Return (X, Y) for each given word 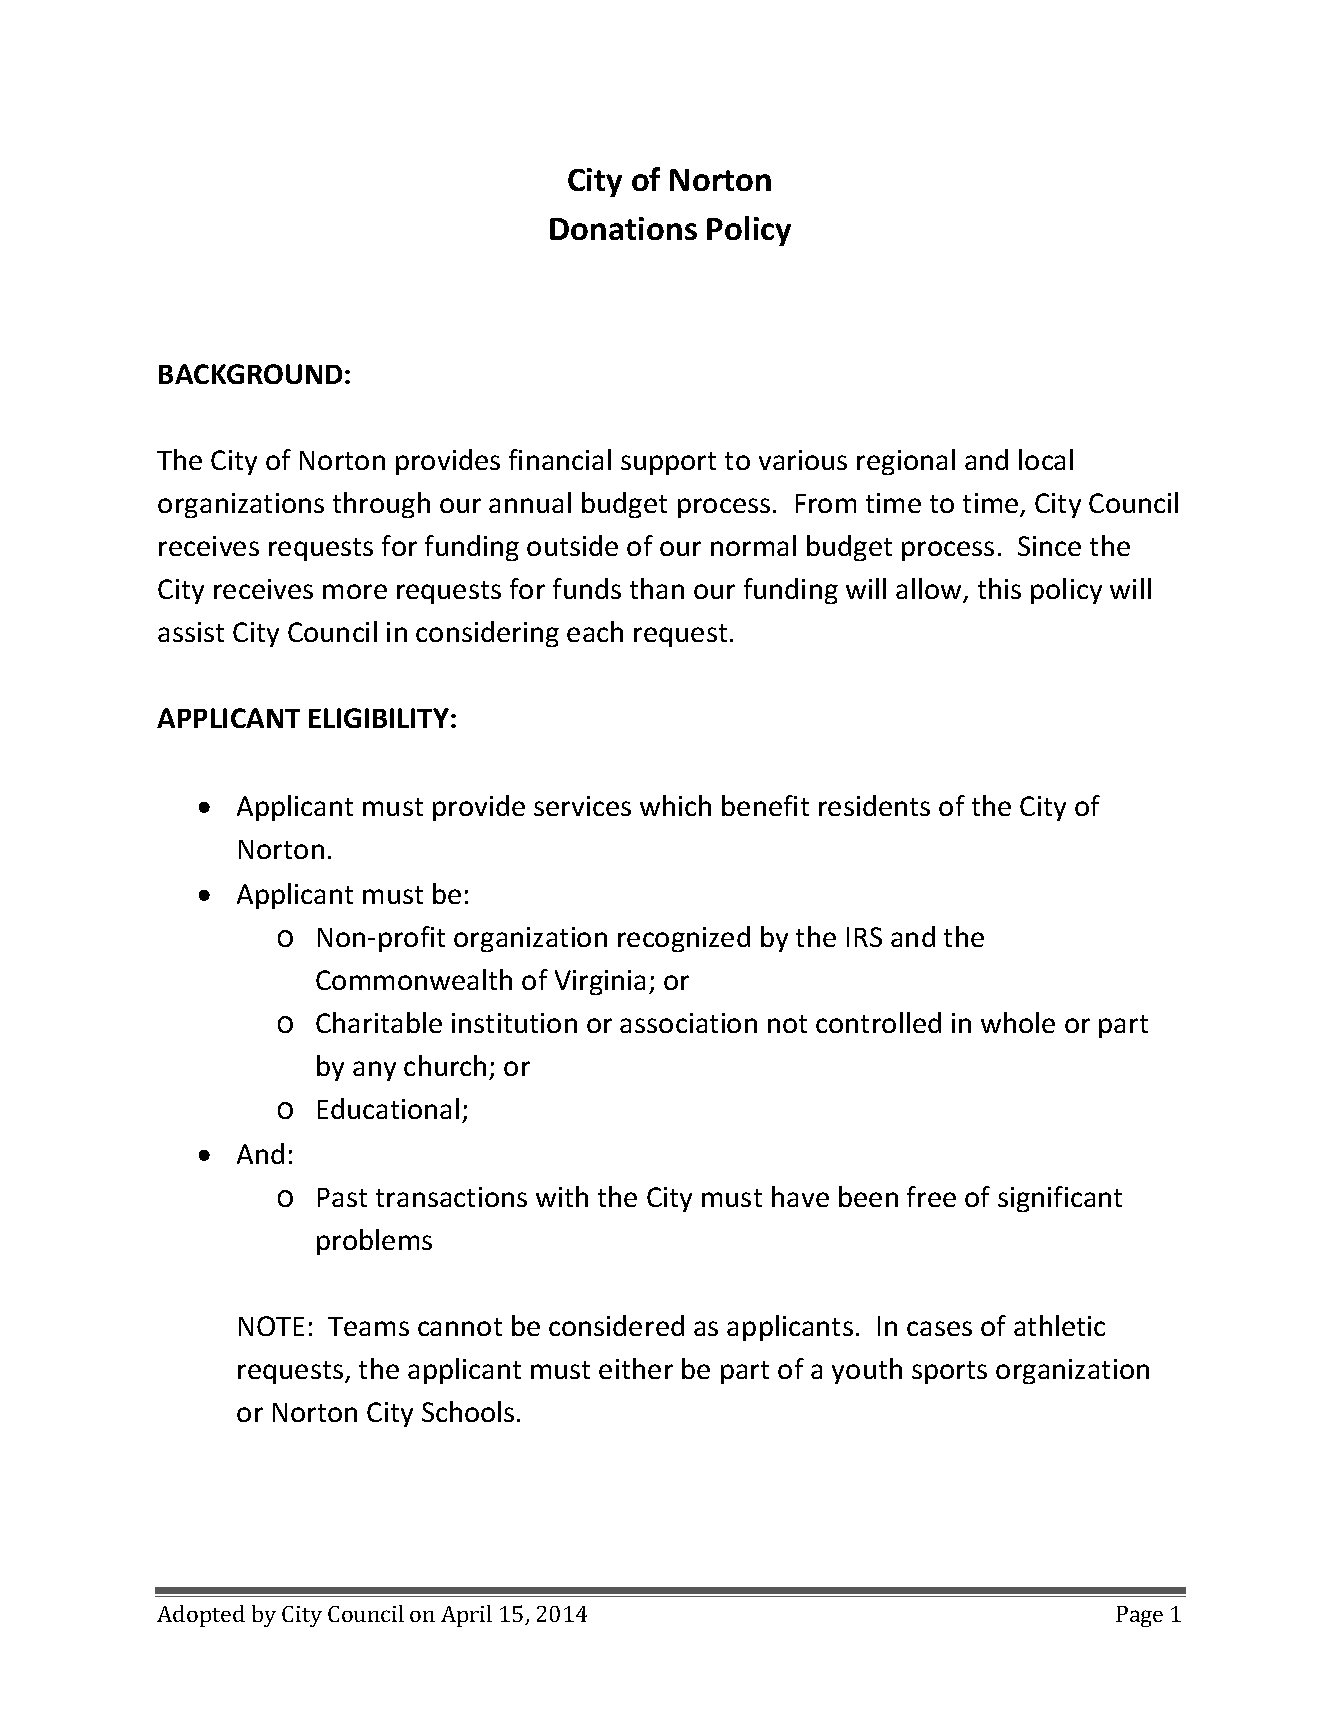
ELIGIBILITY (379, 718)
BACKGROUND (250, 374)
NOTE (271, 1326)
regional (906, 462)
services (582, 806)
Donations (623, 228)
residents (874, 805)
